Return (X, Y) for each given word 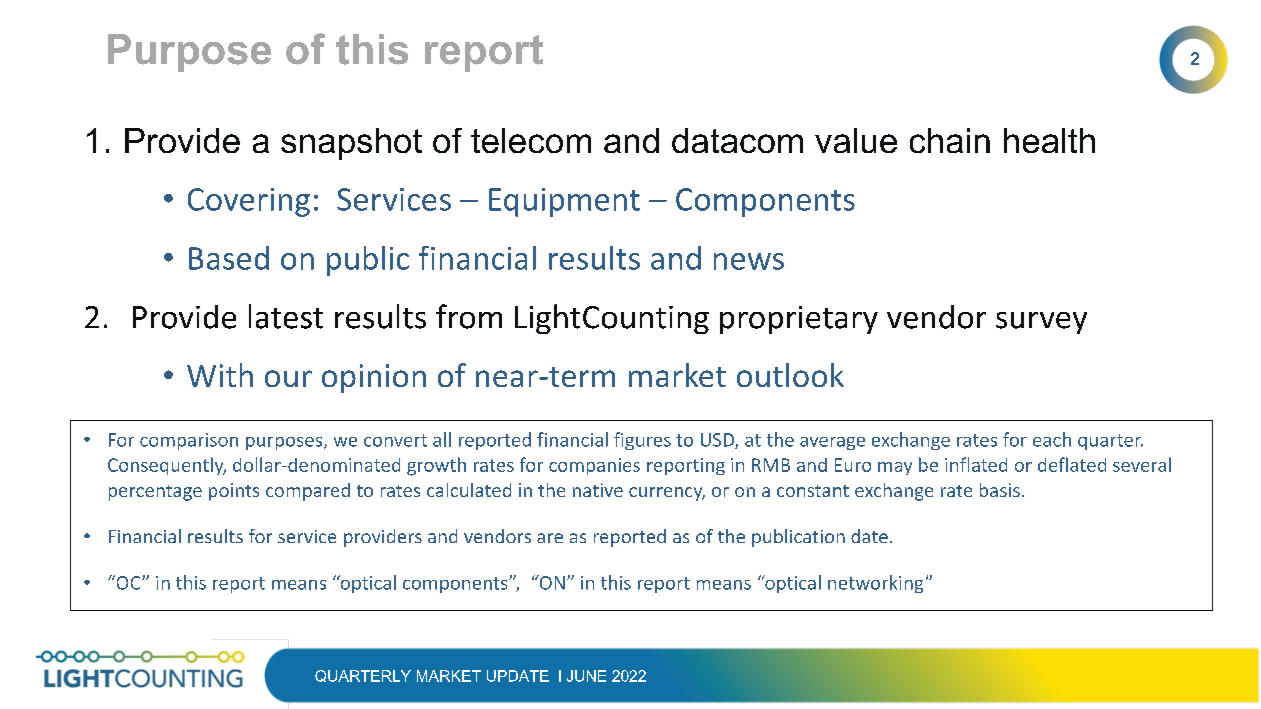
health (1049, 140)
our (288, 378)
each (1052, 439)
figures (642, 441)
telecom (531, 140)
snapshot (351, 144)
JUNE (586, 676)
